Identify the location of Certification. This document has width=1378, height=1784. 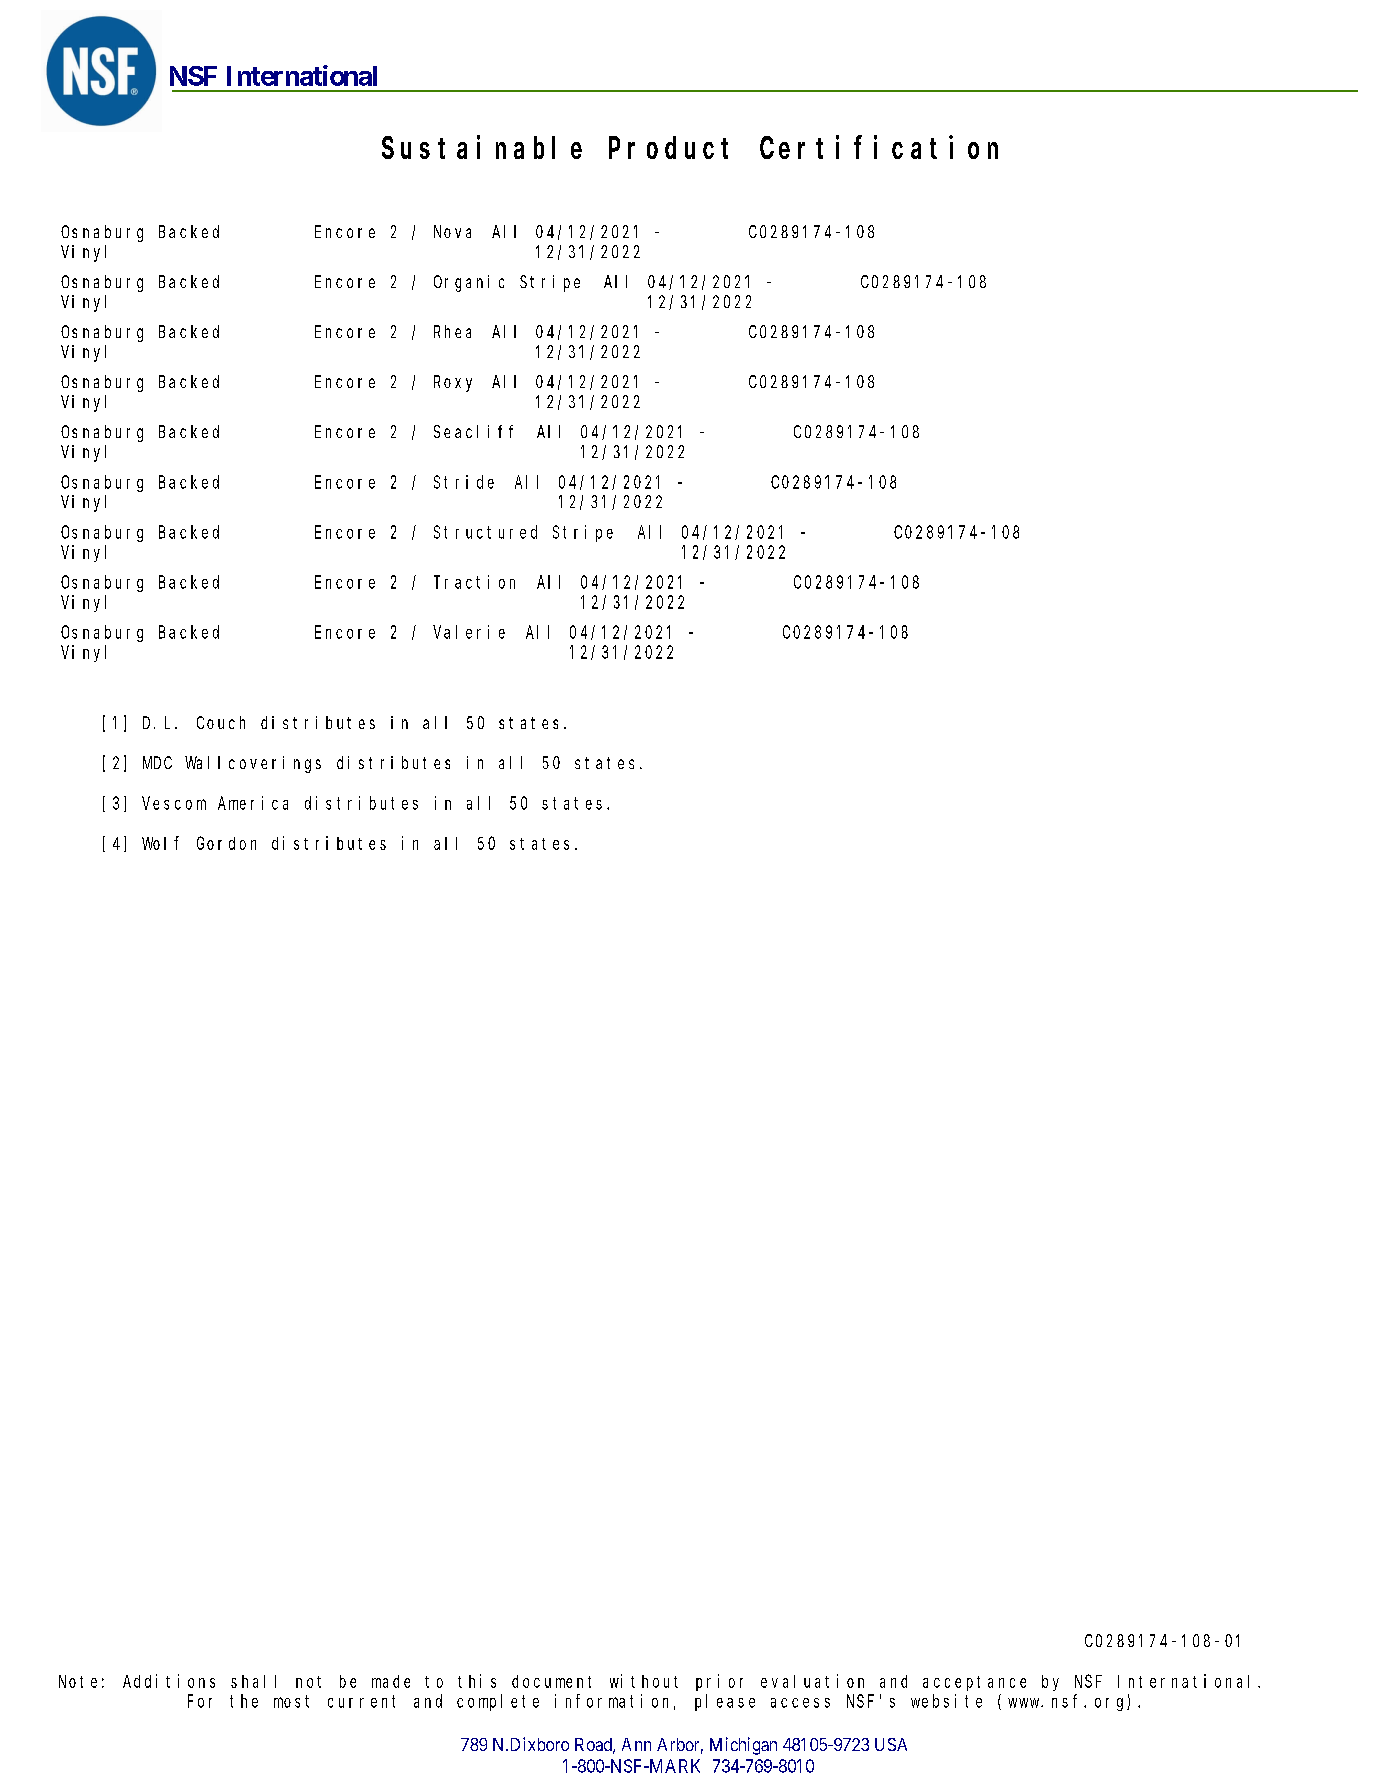
(879, 147).
